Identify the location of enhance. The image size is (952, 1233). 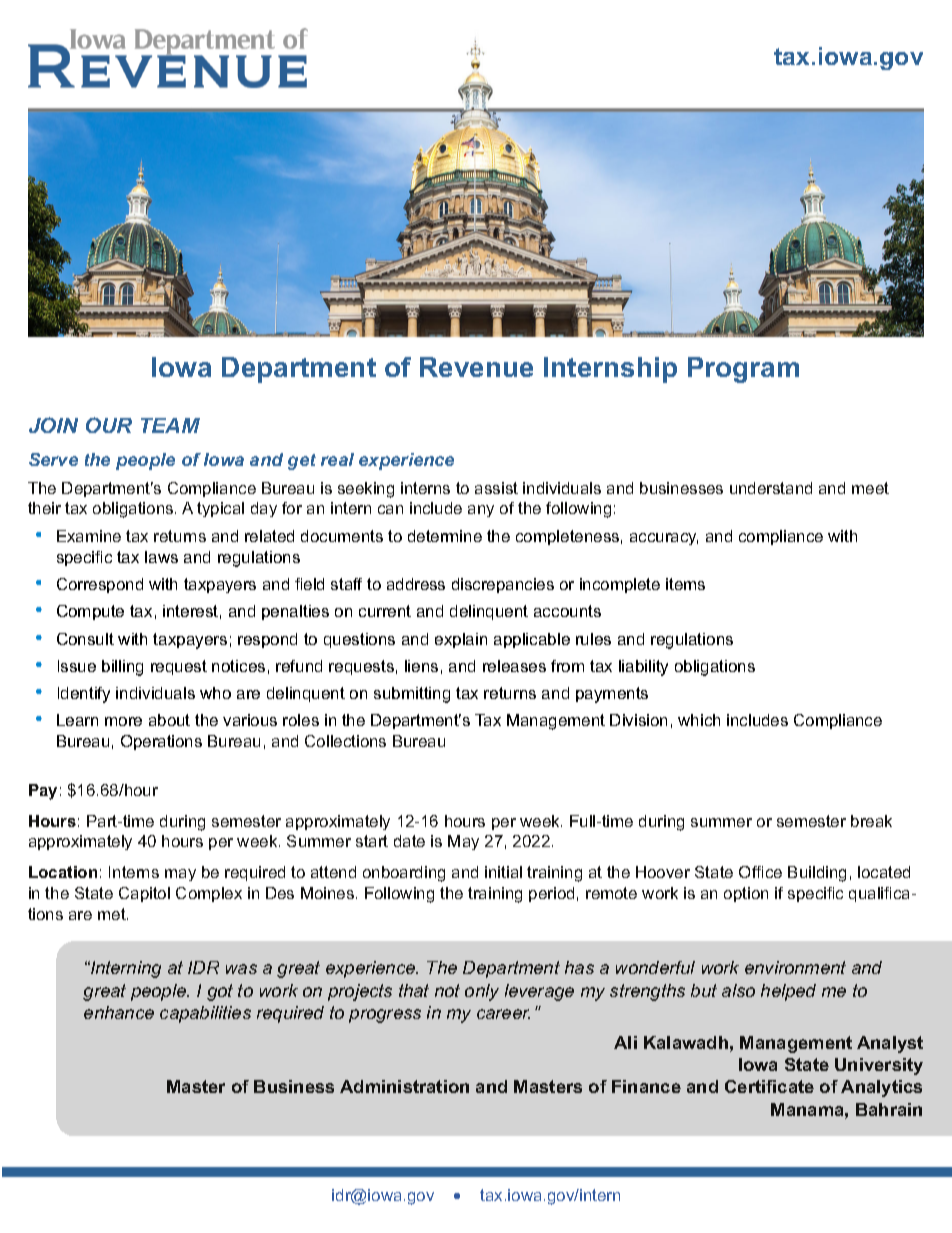
(119, 1012).
